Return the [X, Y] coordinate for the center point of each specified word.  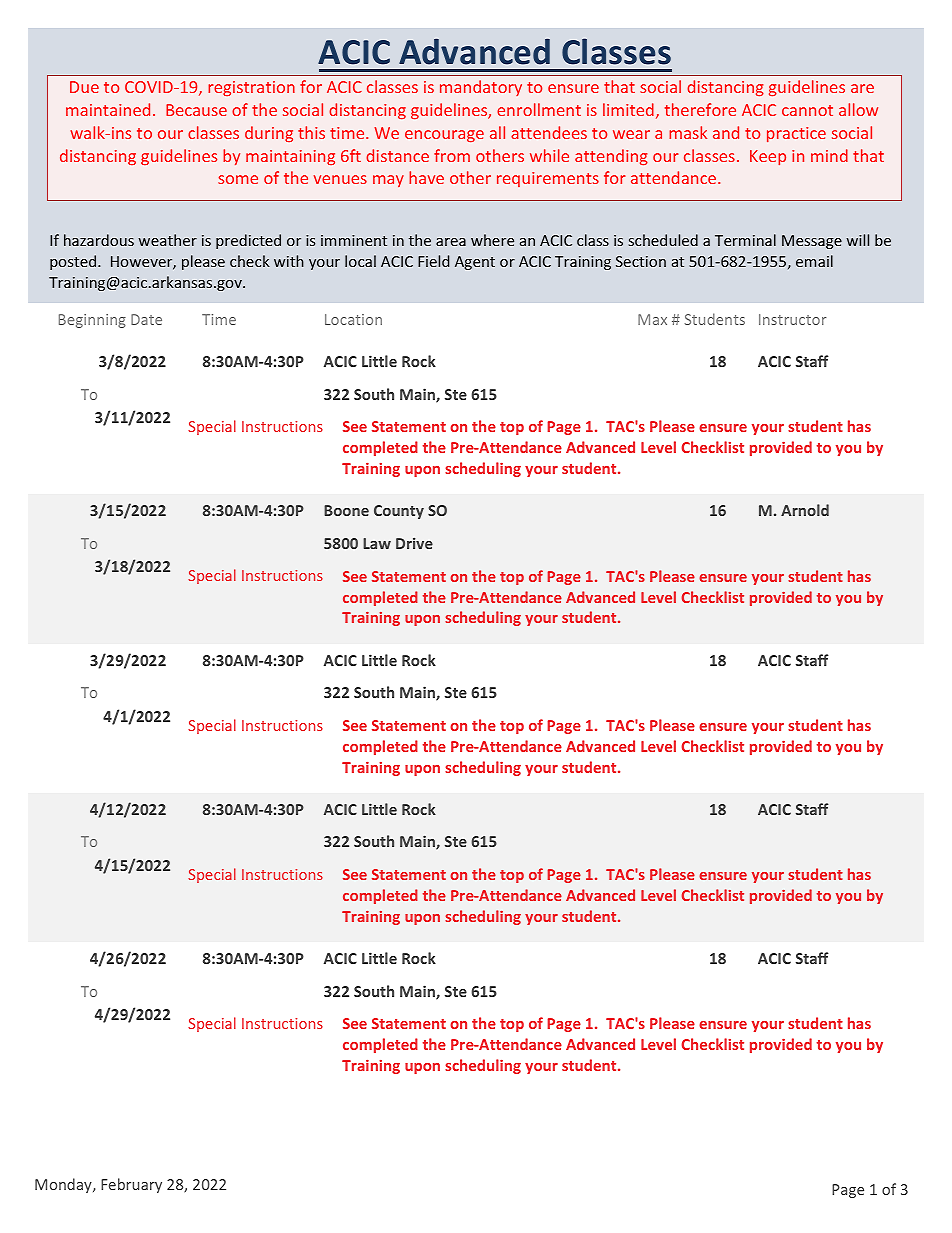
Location [353, 319]
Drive [414, 543]
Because [196, 110]
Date [146, 319]
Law [377, 543]
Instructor [792, 319]
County [399, 512]
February [131, 1185]
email [814, 261]
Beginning [92, 321]
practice [796, 134]
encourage [444, 136]
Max [652, 319]
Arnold [805, 510]
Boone [346, 510]
